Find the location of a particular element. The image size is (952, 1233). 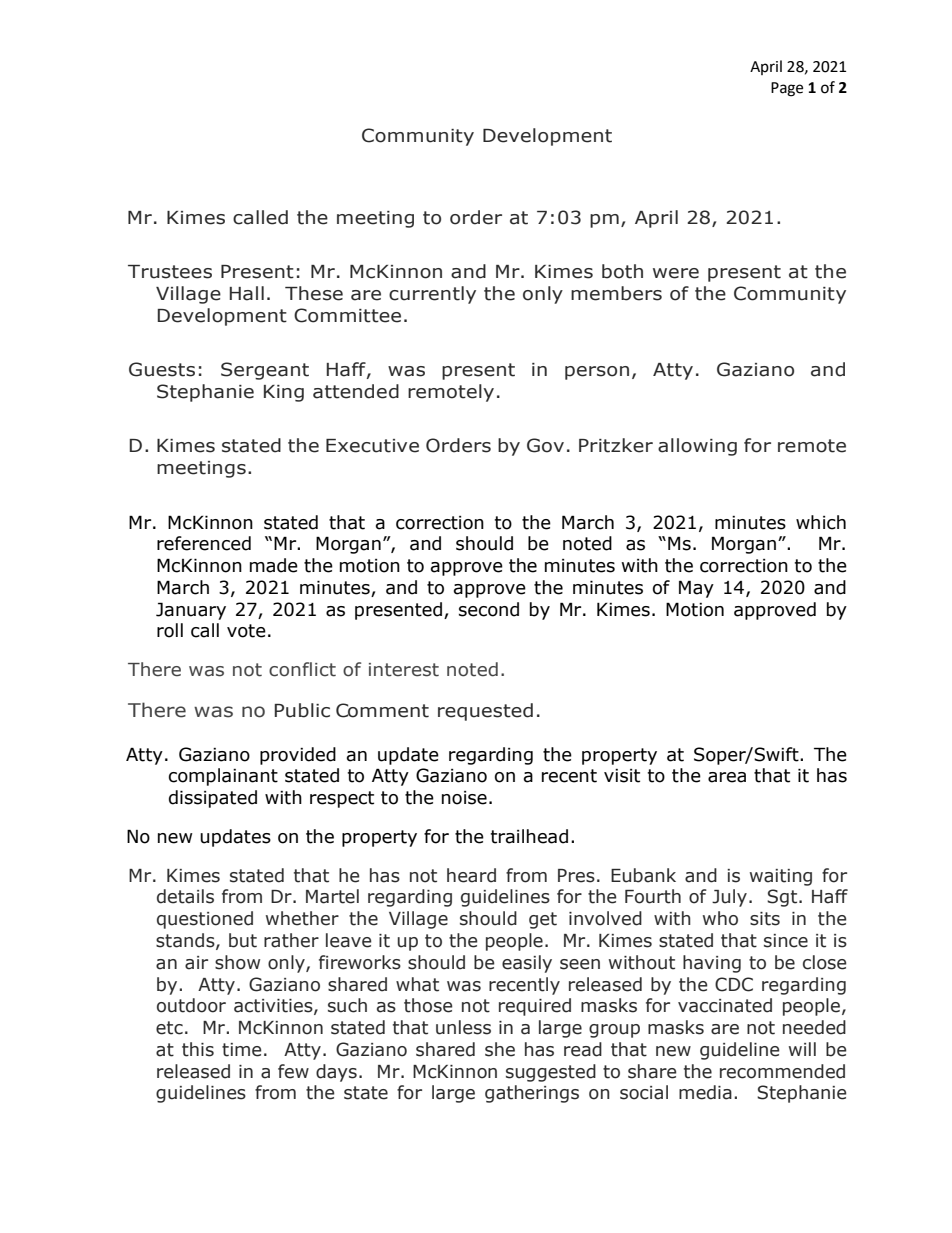

May is located at coordinates (696, 589).
